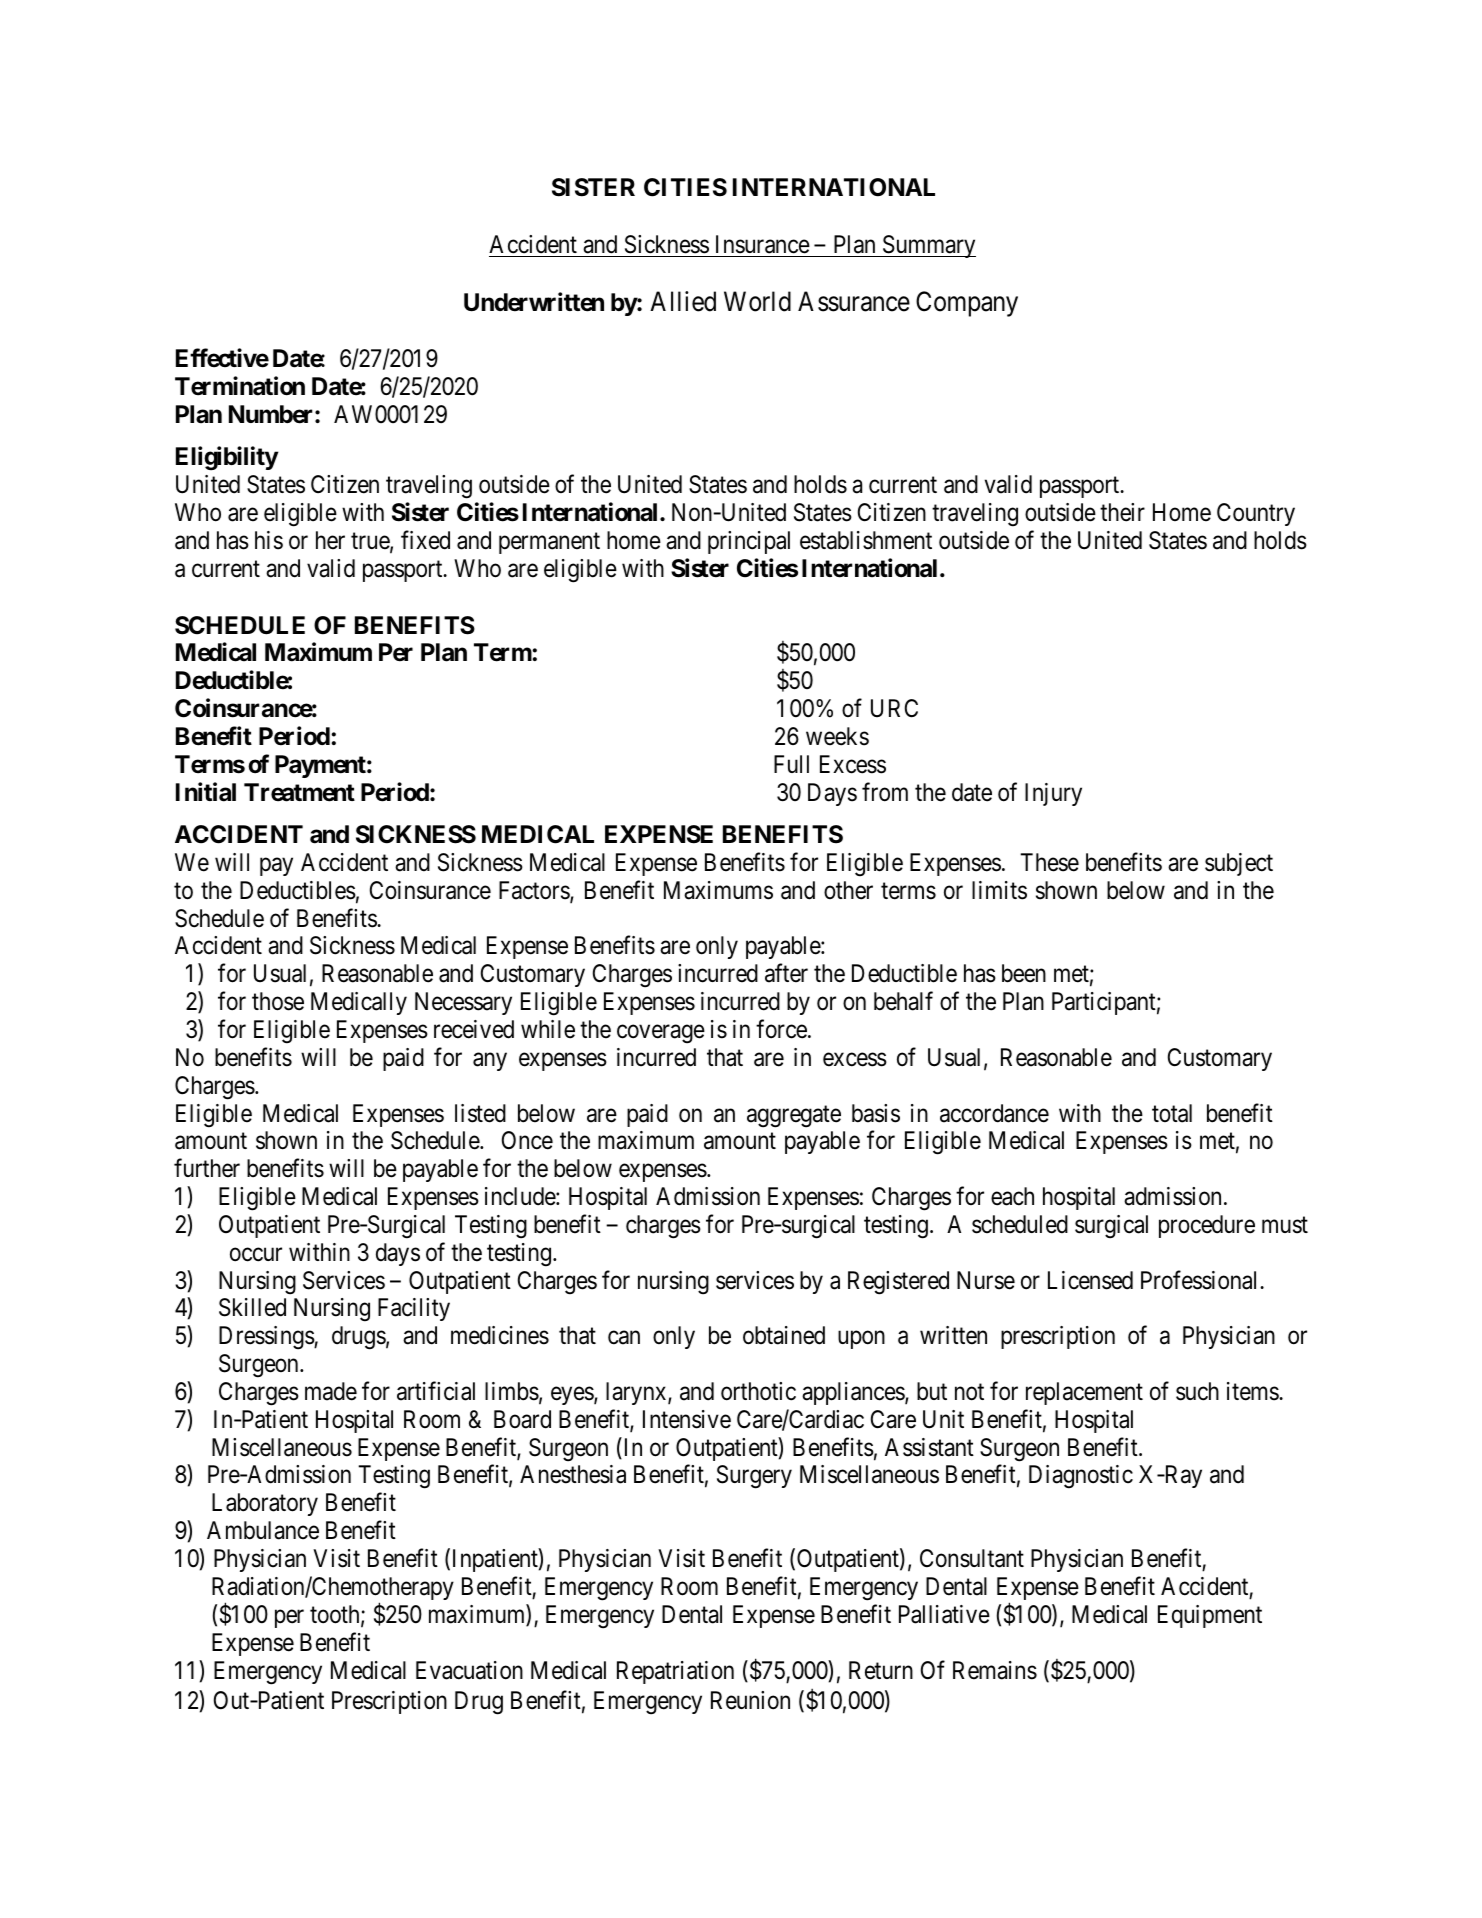 The image size is (1482, 1918). I want to click on those, so click(278, 1001).
